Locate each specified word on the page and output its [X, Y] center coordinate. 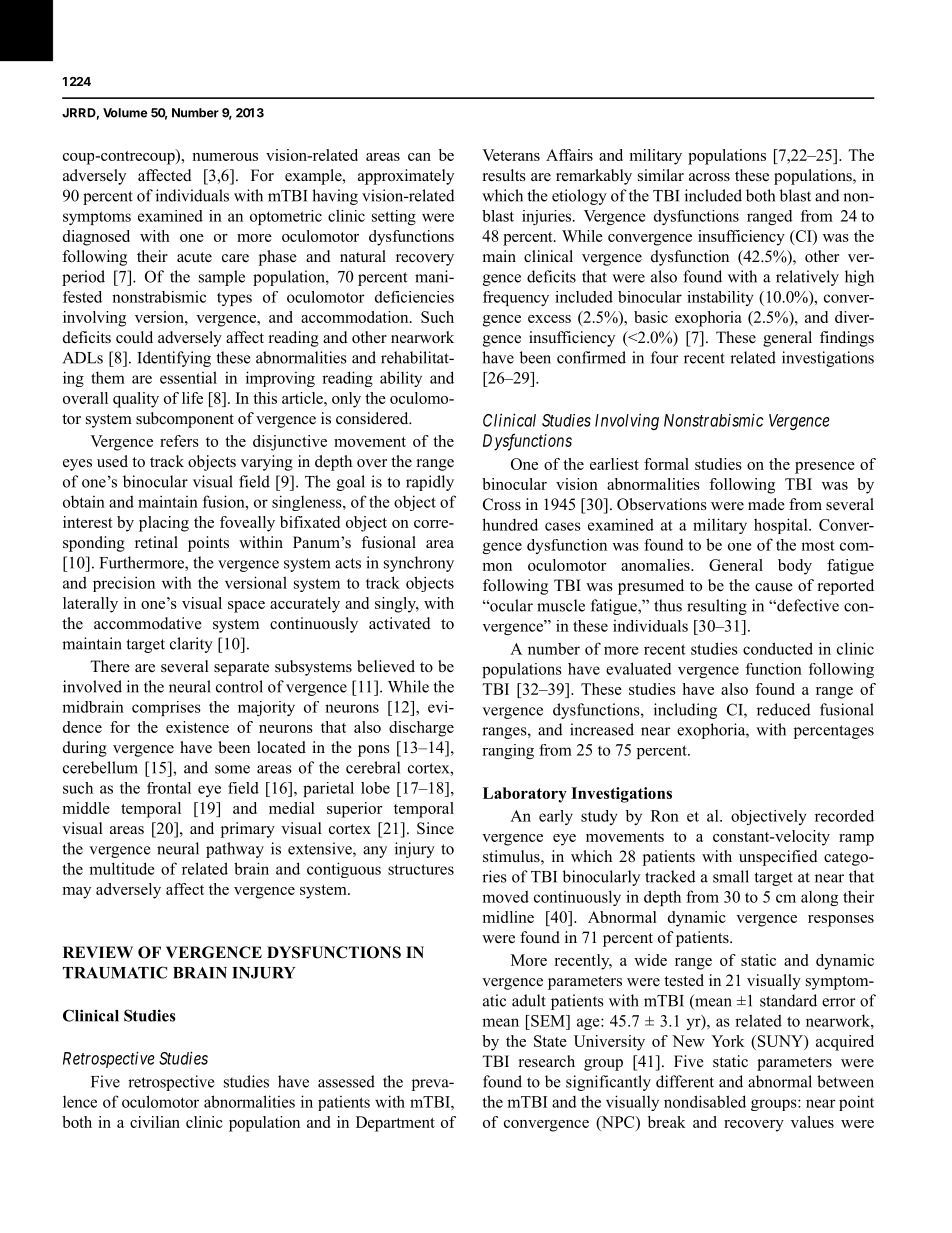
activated [400, 623]
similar [661, 175]
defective [807, 605]
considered [373, 418]
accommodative [148, 623]
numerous [225, 157]
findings [847, 339]
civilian [155, 1122]
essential [188, 377]
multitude [122, 868]
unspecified [778, 858]
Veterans [511, 155]
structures [421, 869]
